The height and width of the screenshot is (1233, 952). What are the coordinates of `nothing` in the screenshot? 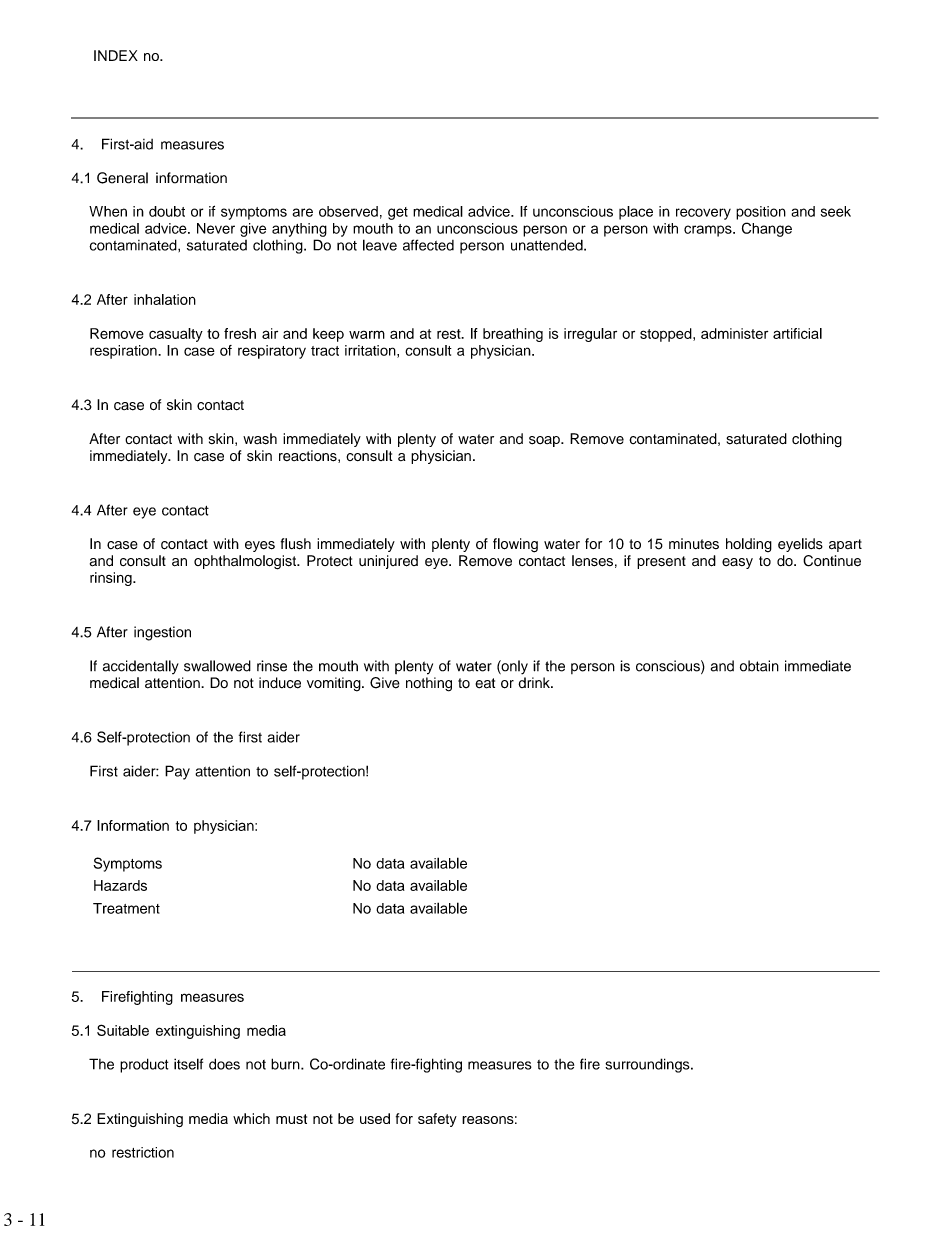 It's located at (429, 684).
